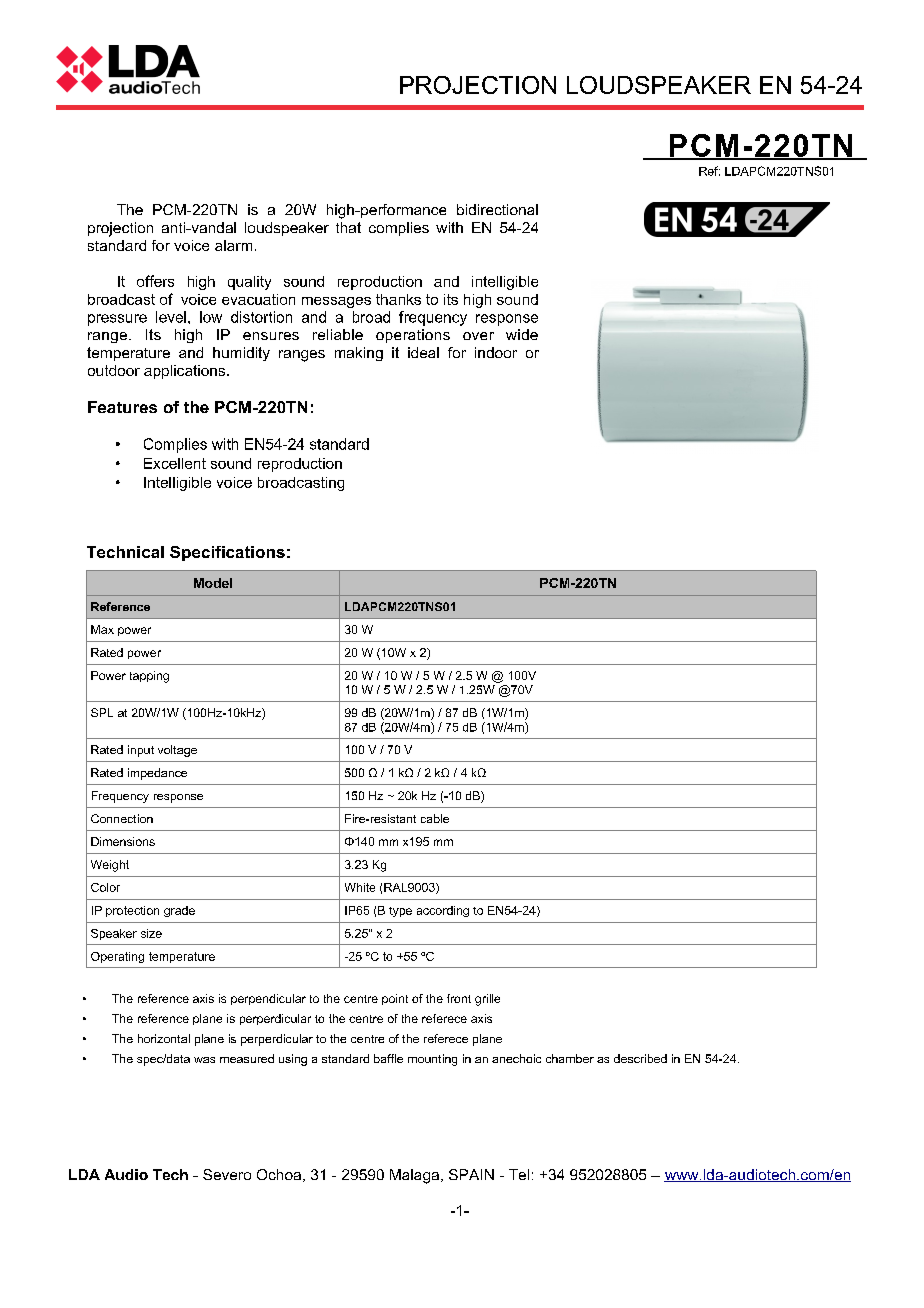 The width and height of the screenshot is (924, 1308). Describe the element at coordinates (122, 407) in the screenshot. I see `Features` at that location.
